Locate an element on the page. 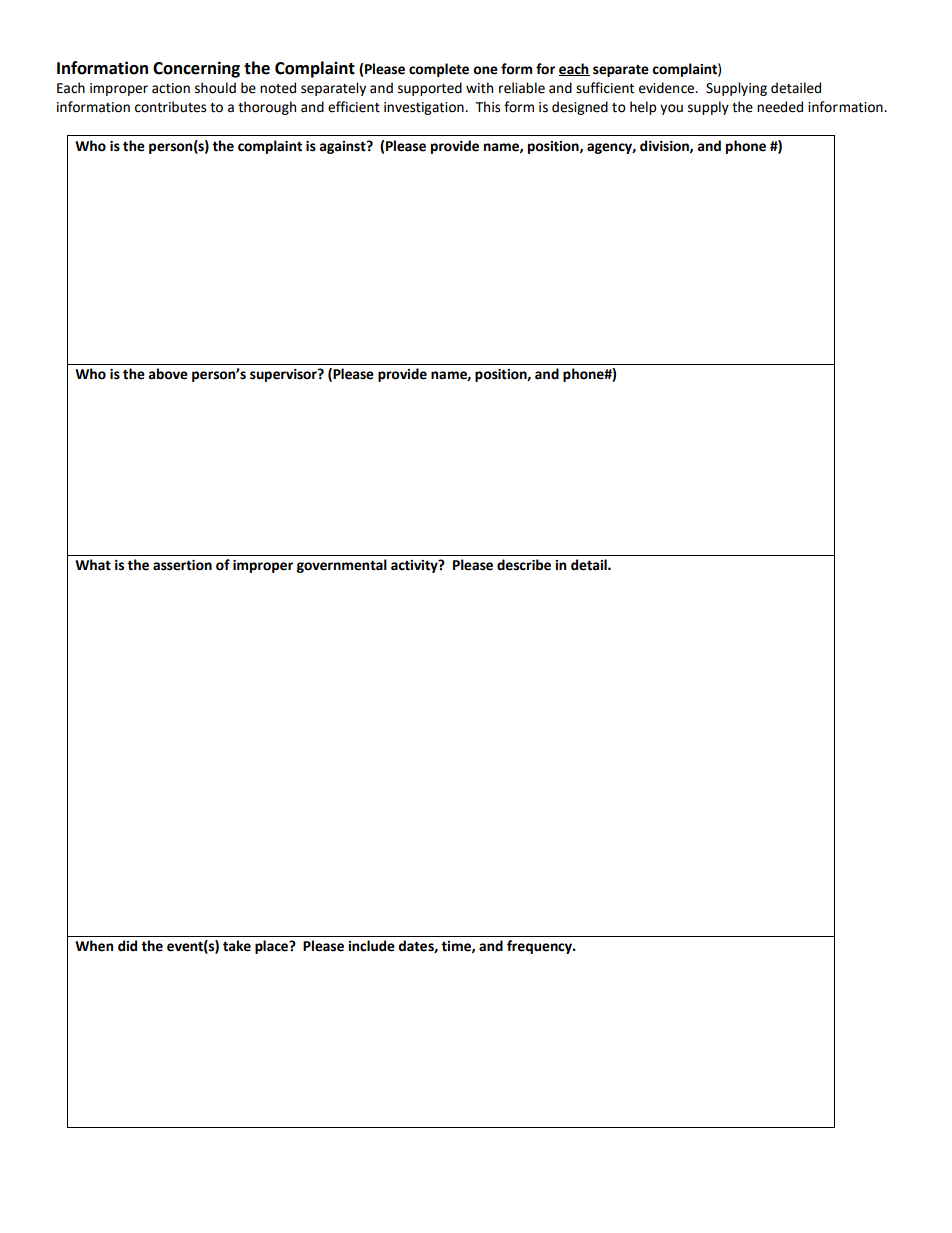 The width and height of the image is (952, 1233). include is located at coordinates (371, 946).
